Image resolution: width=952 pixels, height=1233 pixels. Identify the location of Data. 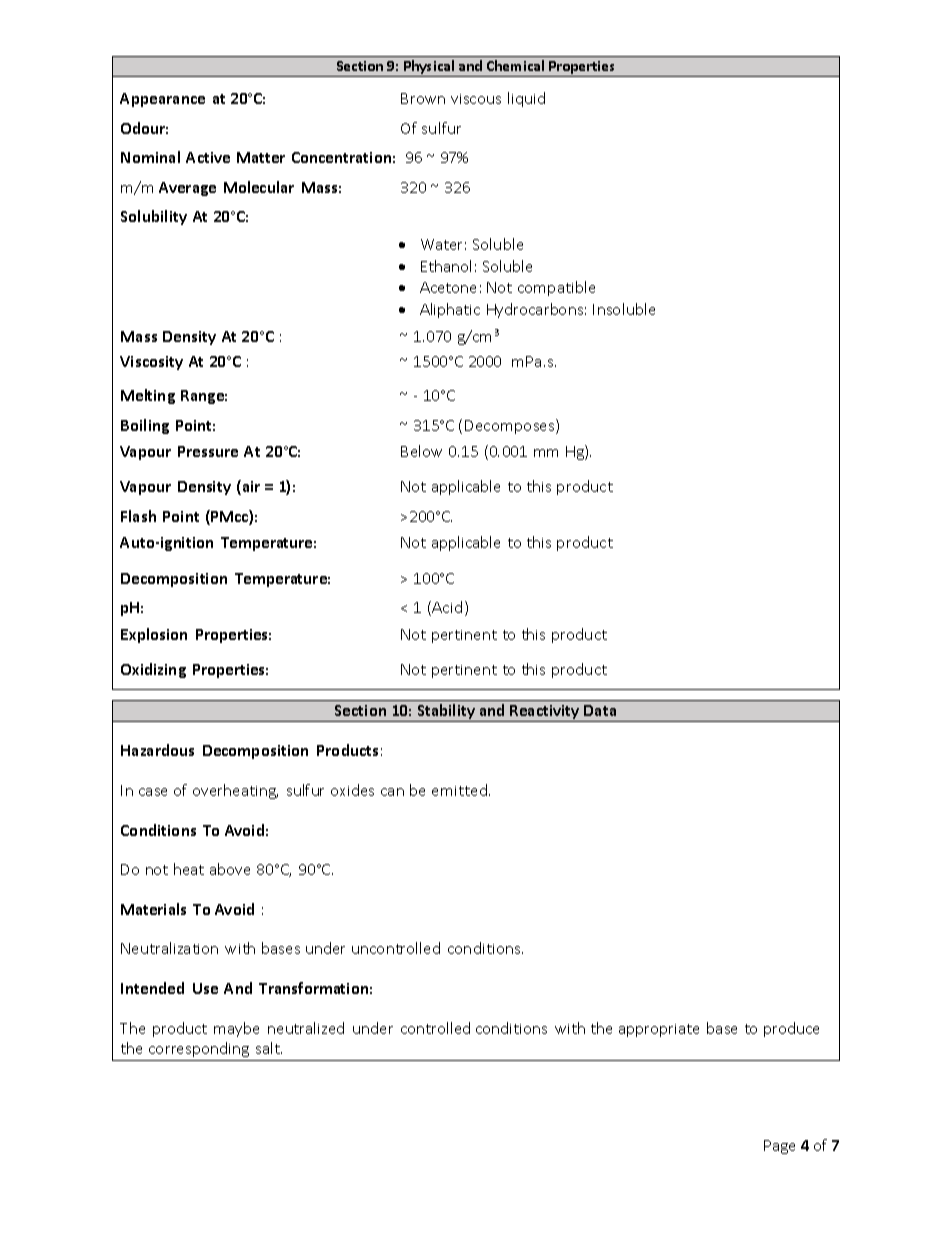
(600, 710).
